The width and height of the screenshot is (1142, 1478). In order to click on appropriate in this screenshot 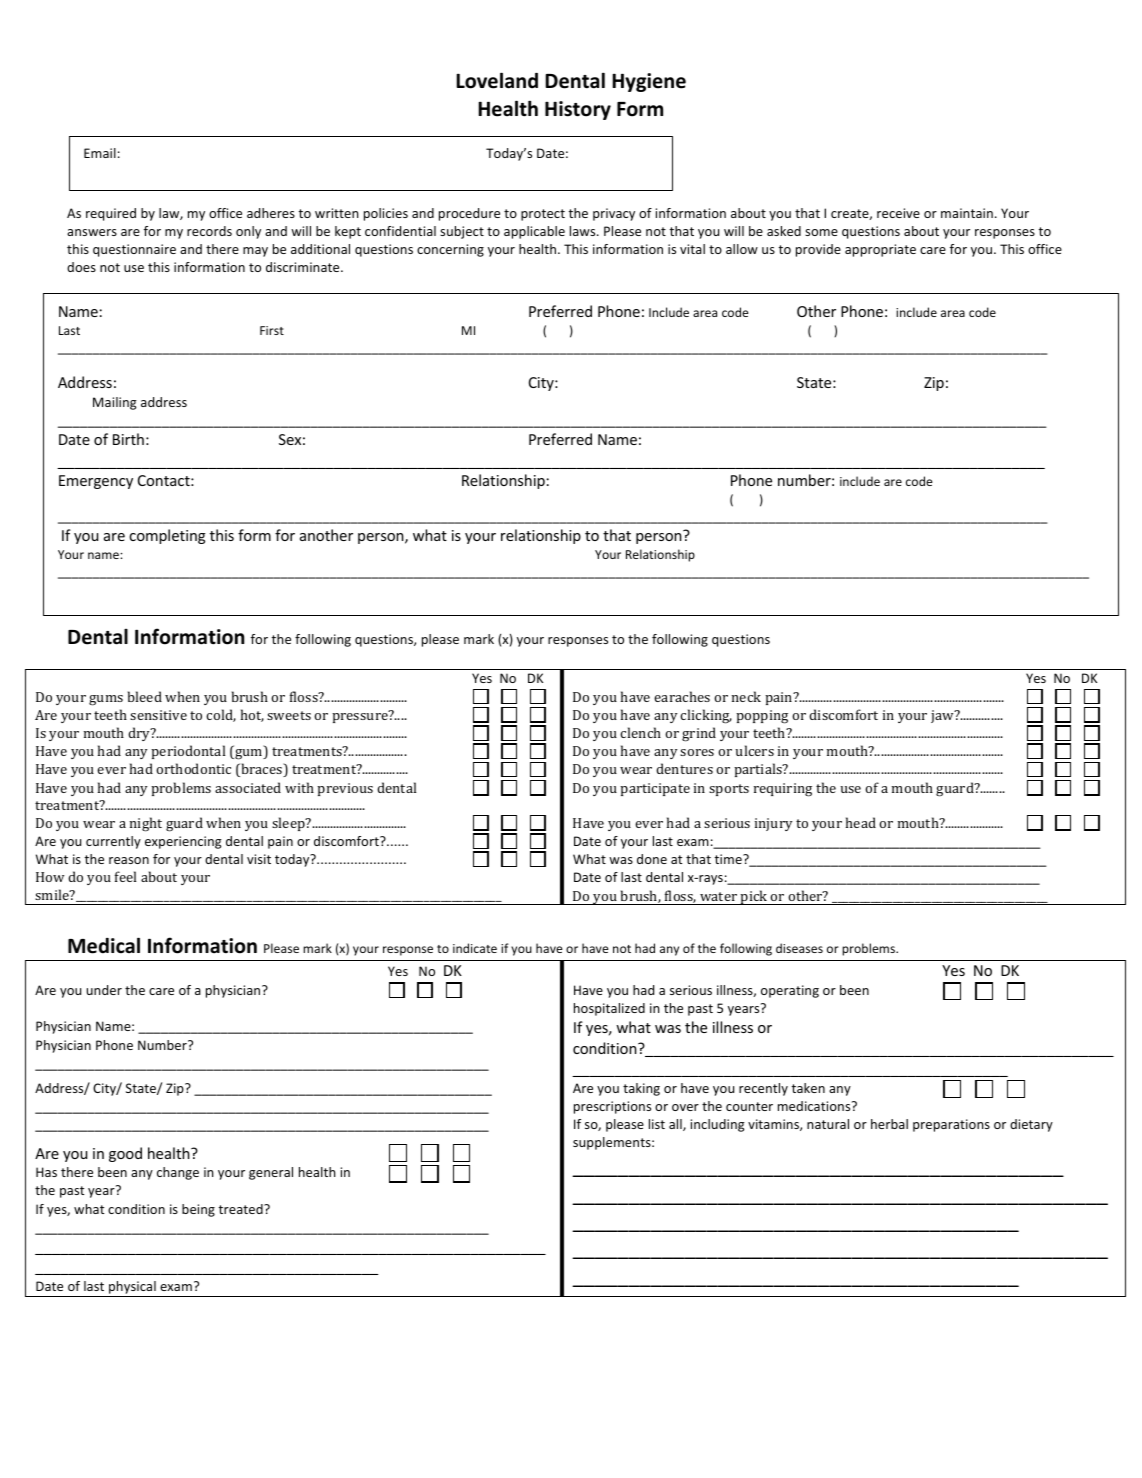, I will do `click(880, 250)`.
